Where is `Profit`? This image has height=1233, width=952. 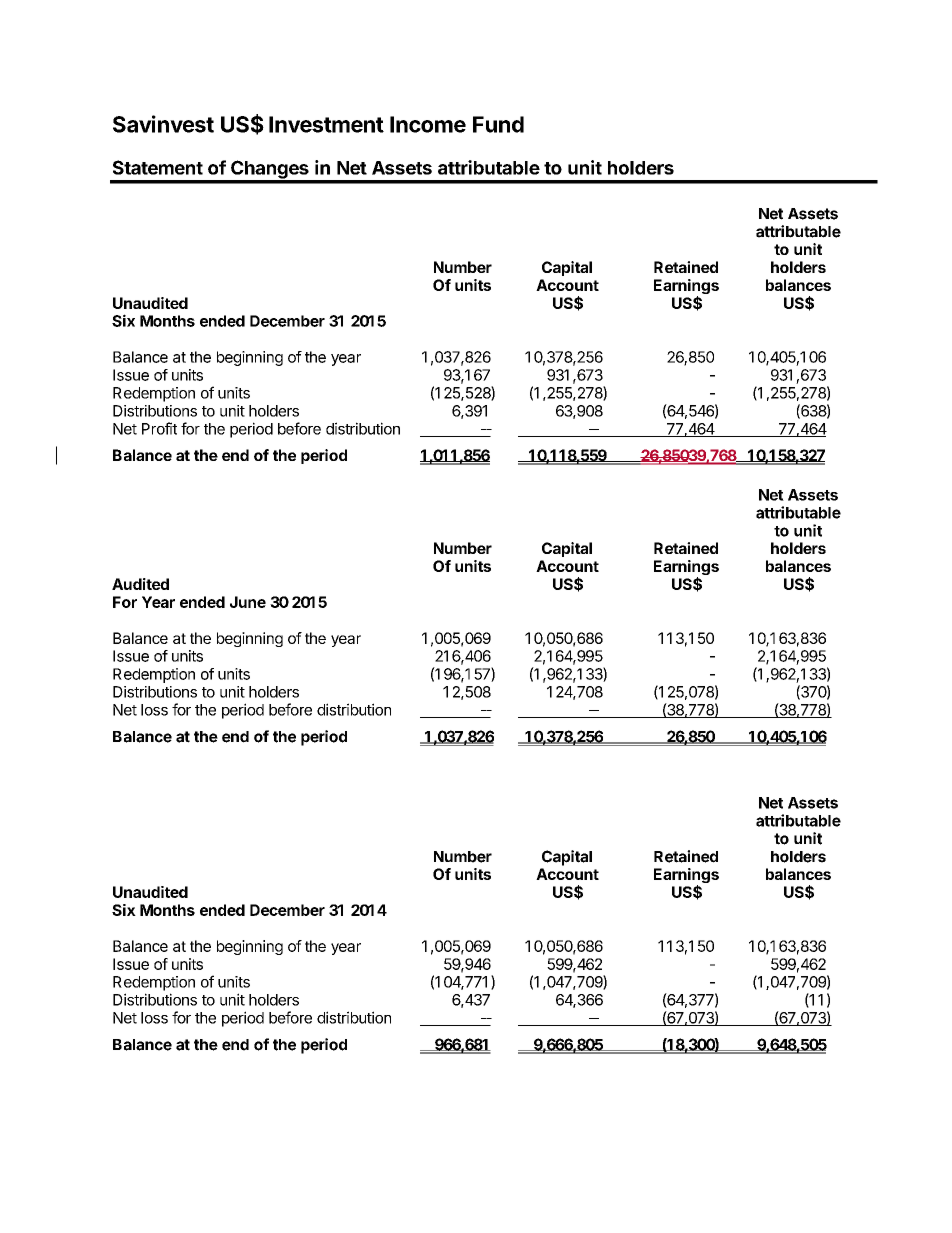
Profit is located at coordinates (159, 428).
